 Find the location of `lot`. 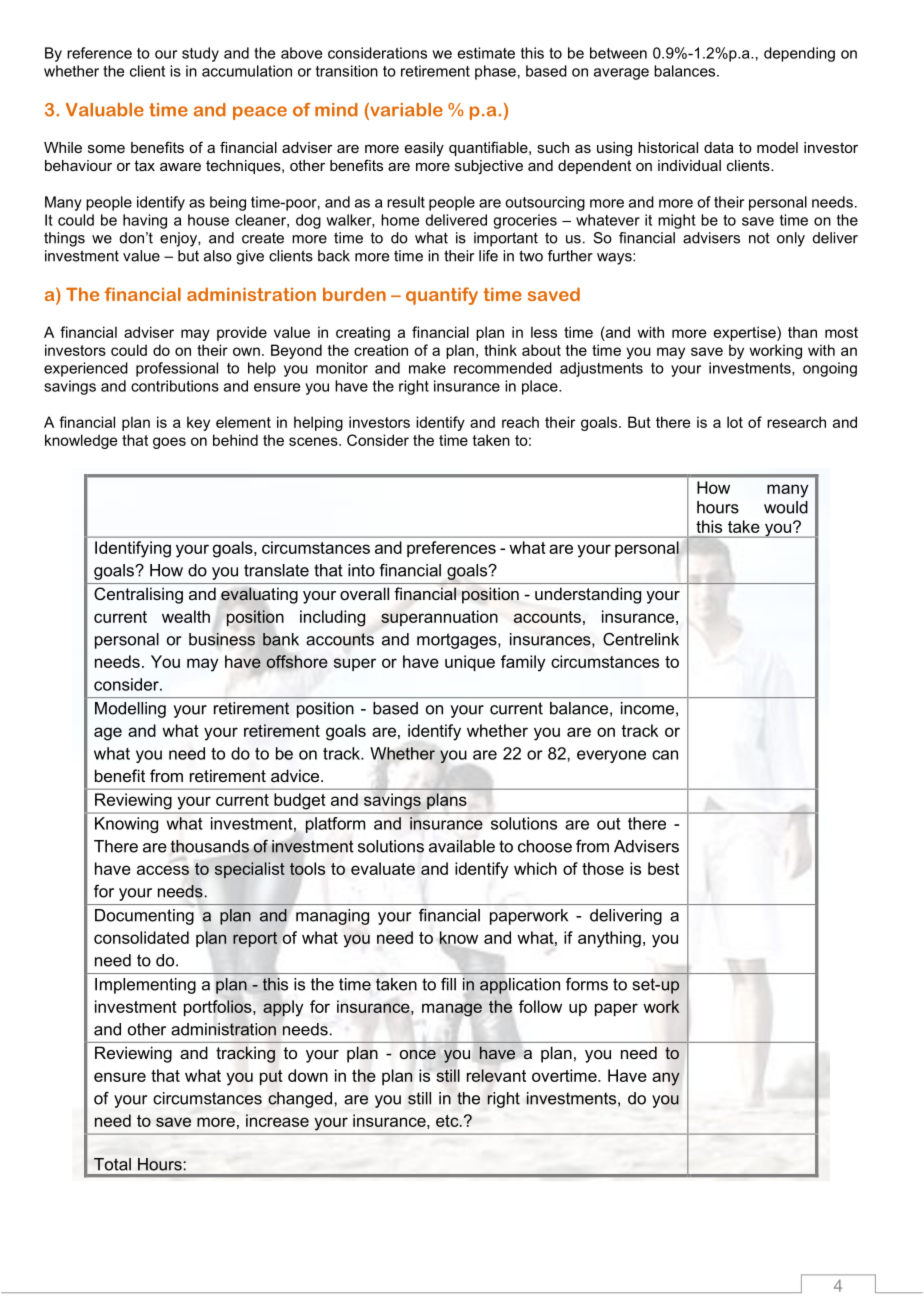

lot is located at coordinates (735, 422).
